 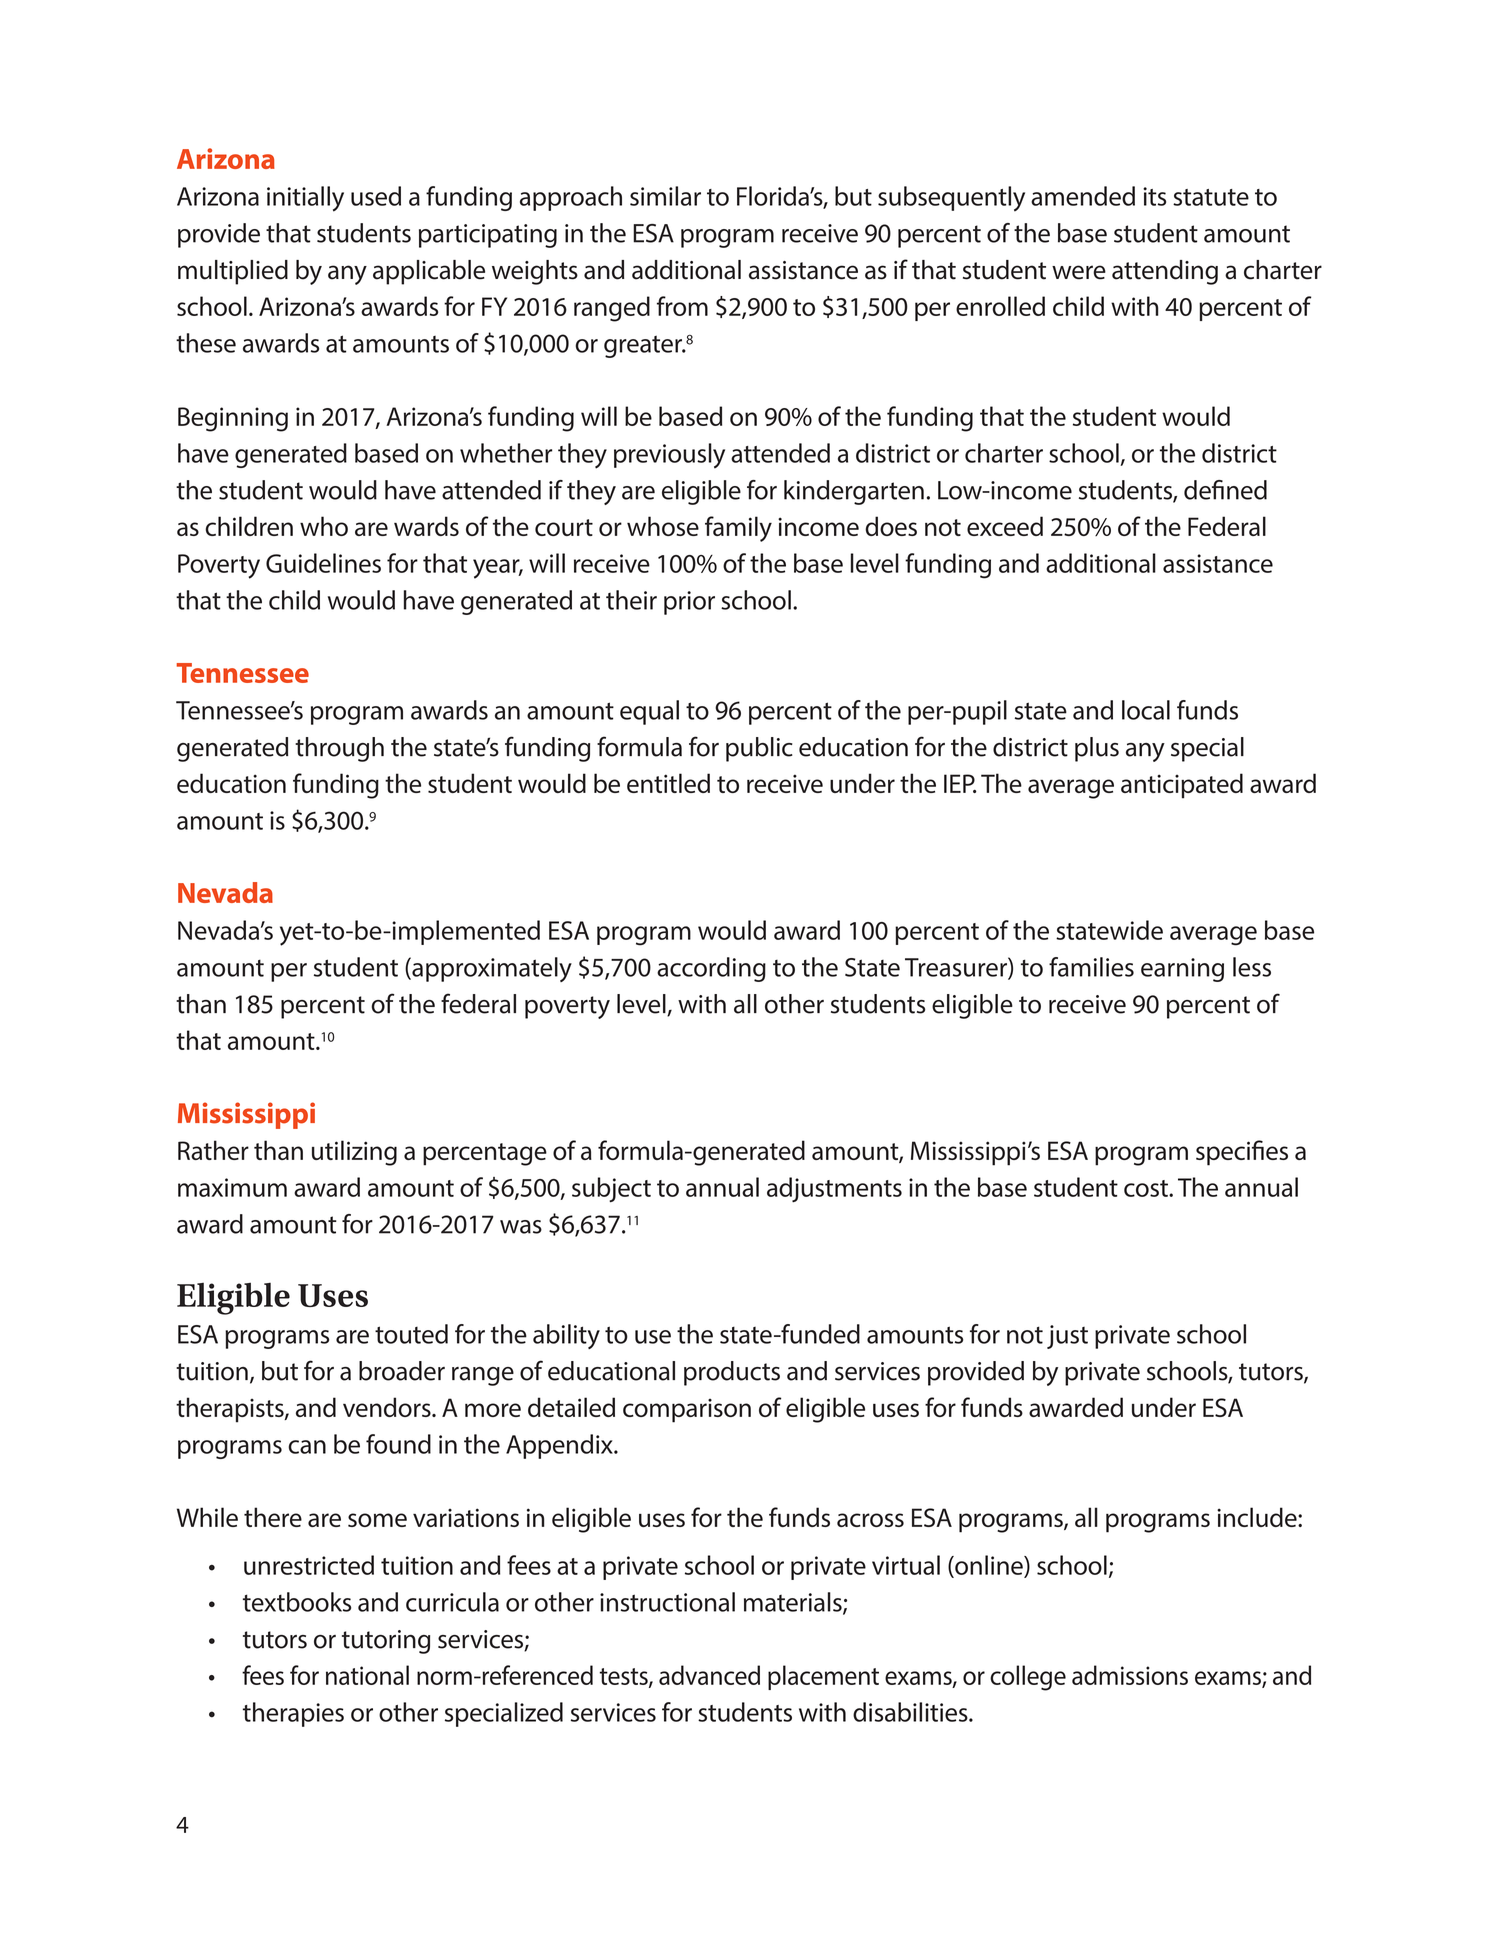 What do you see at coordinates (491, 969) in the screenshot?
I see `approximately` at bounding box center [491, 969].
